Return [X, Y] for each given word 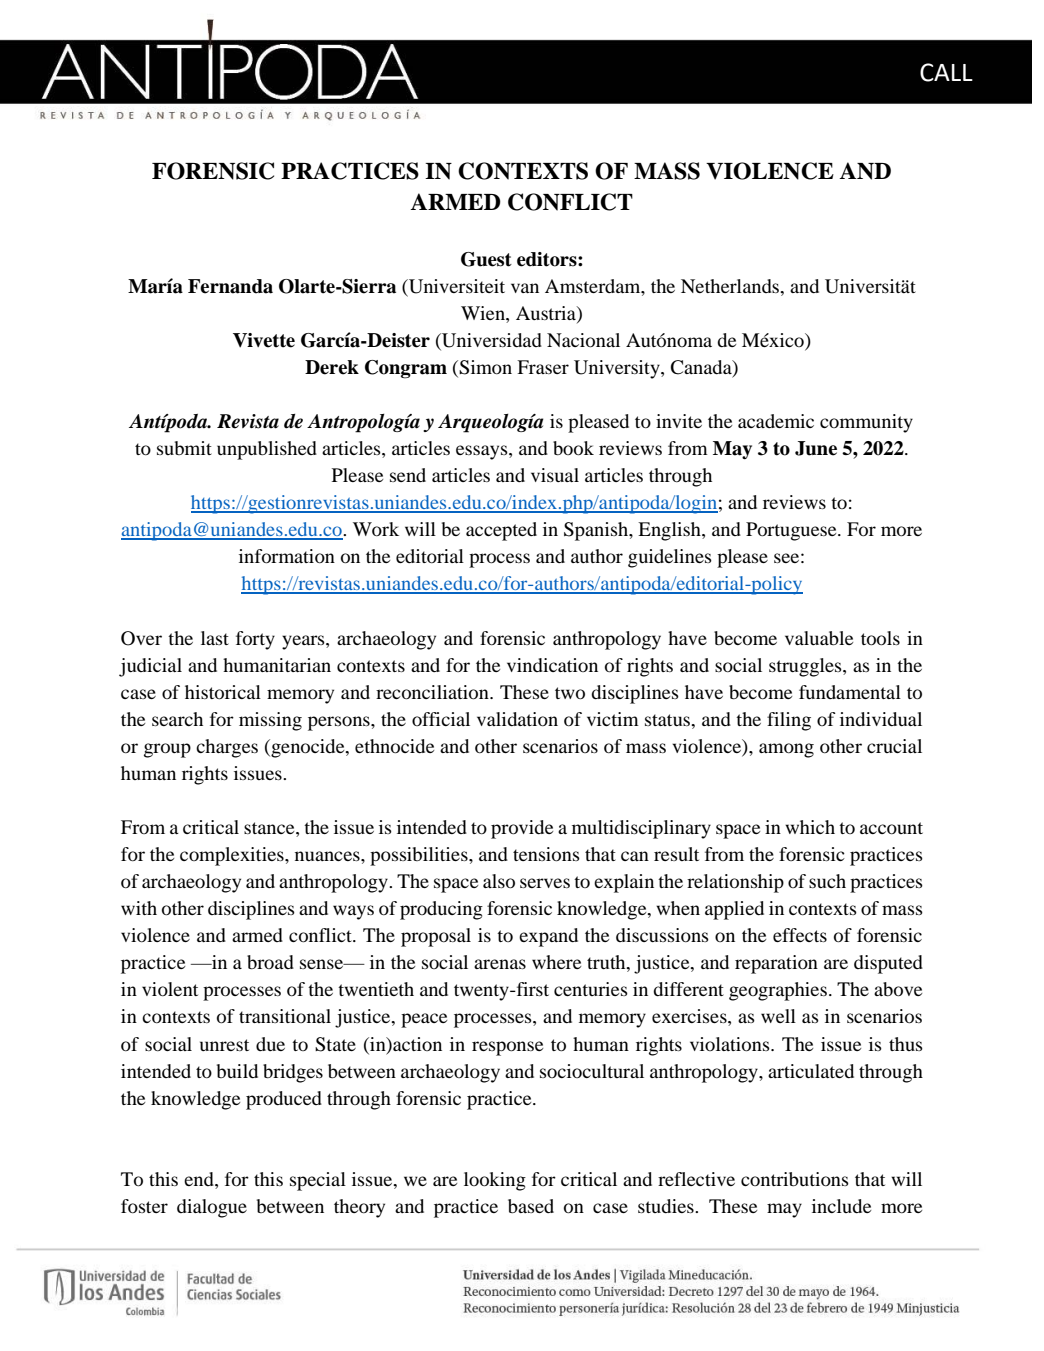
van [525, 288]
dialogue [212, 1208]
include [841, 1206]
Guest [486, 259]
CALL [946, 72]
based [531, 1206]
